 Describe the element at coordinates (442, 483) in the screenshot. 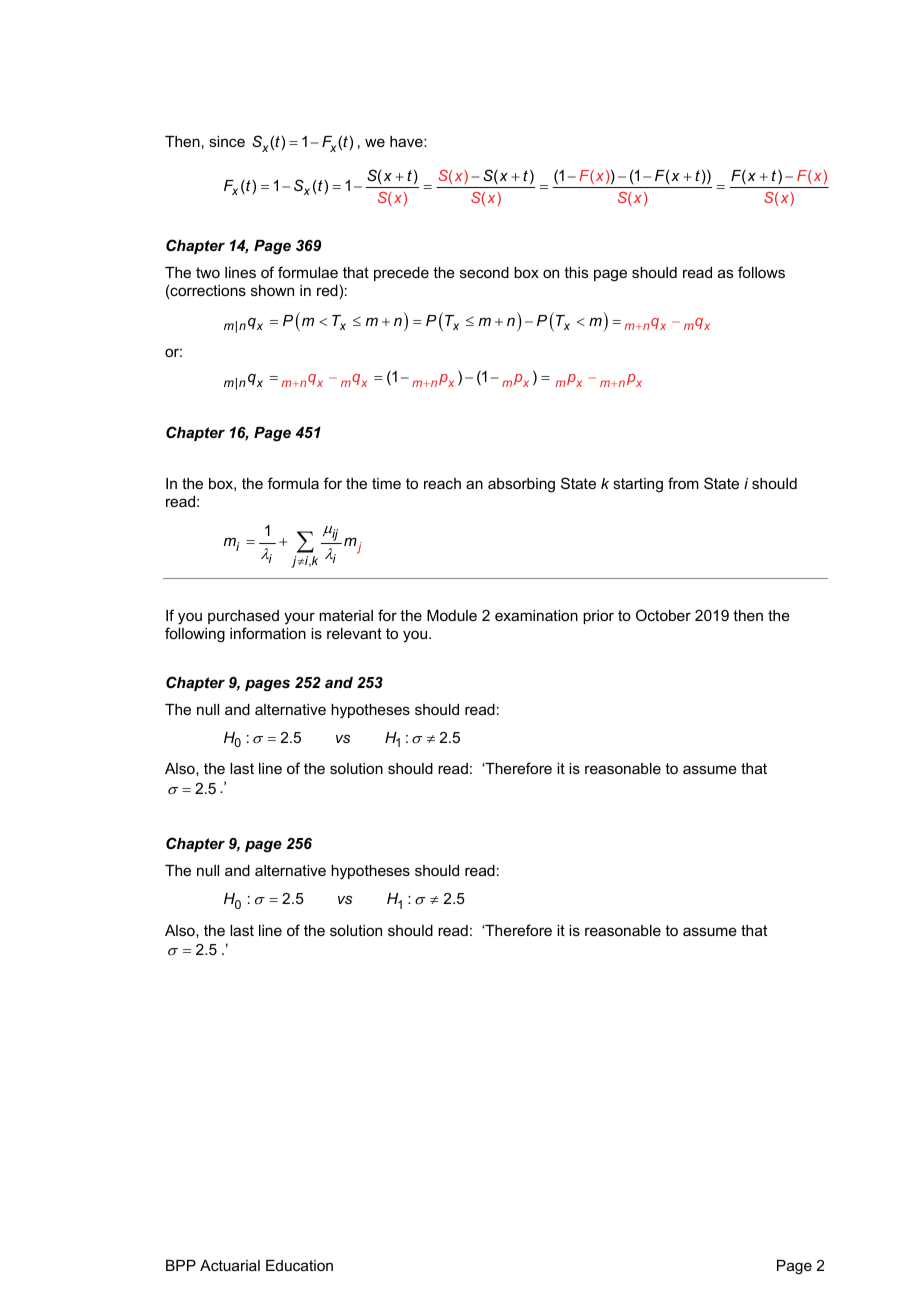

I see `reach` at that location.
